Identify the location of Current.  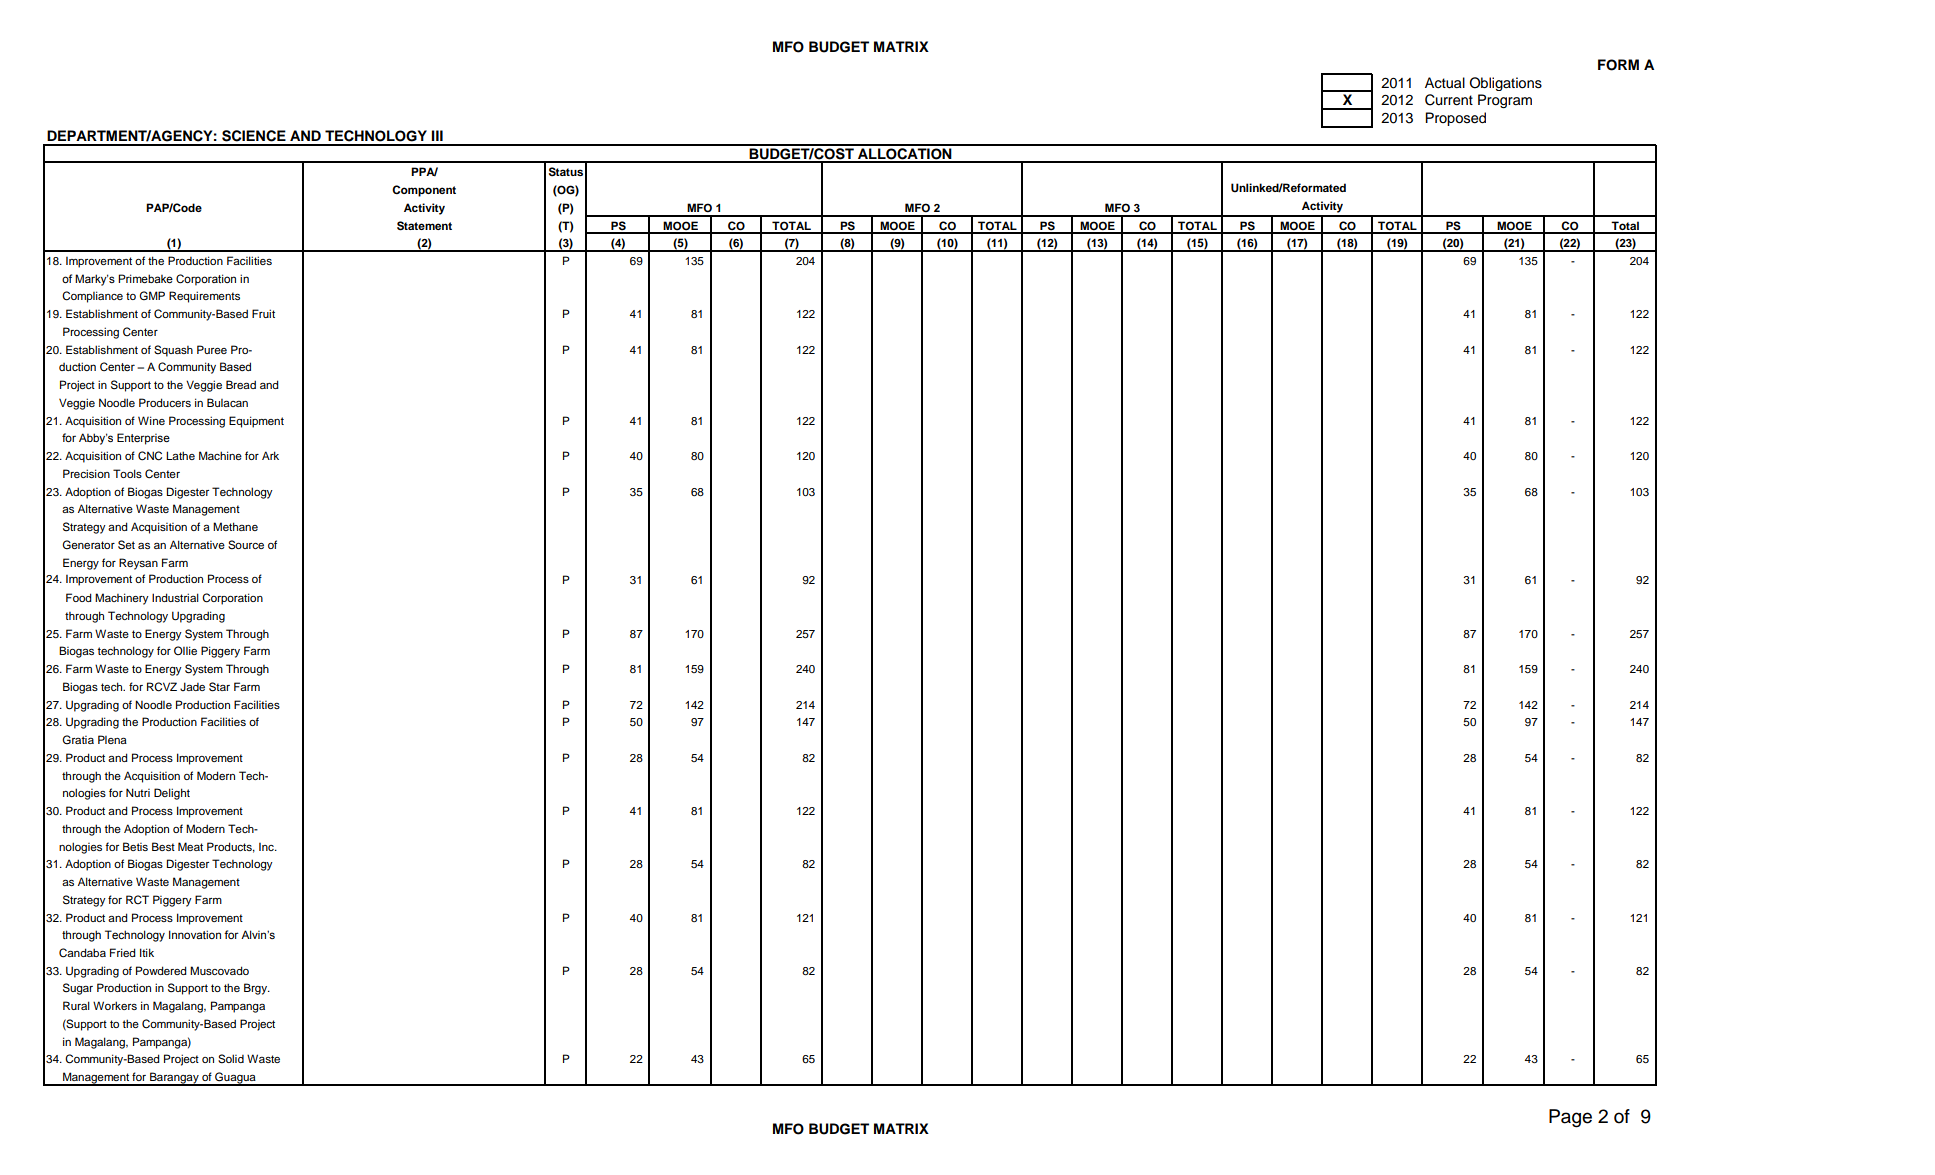
(1449, 100).
